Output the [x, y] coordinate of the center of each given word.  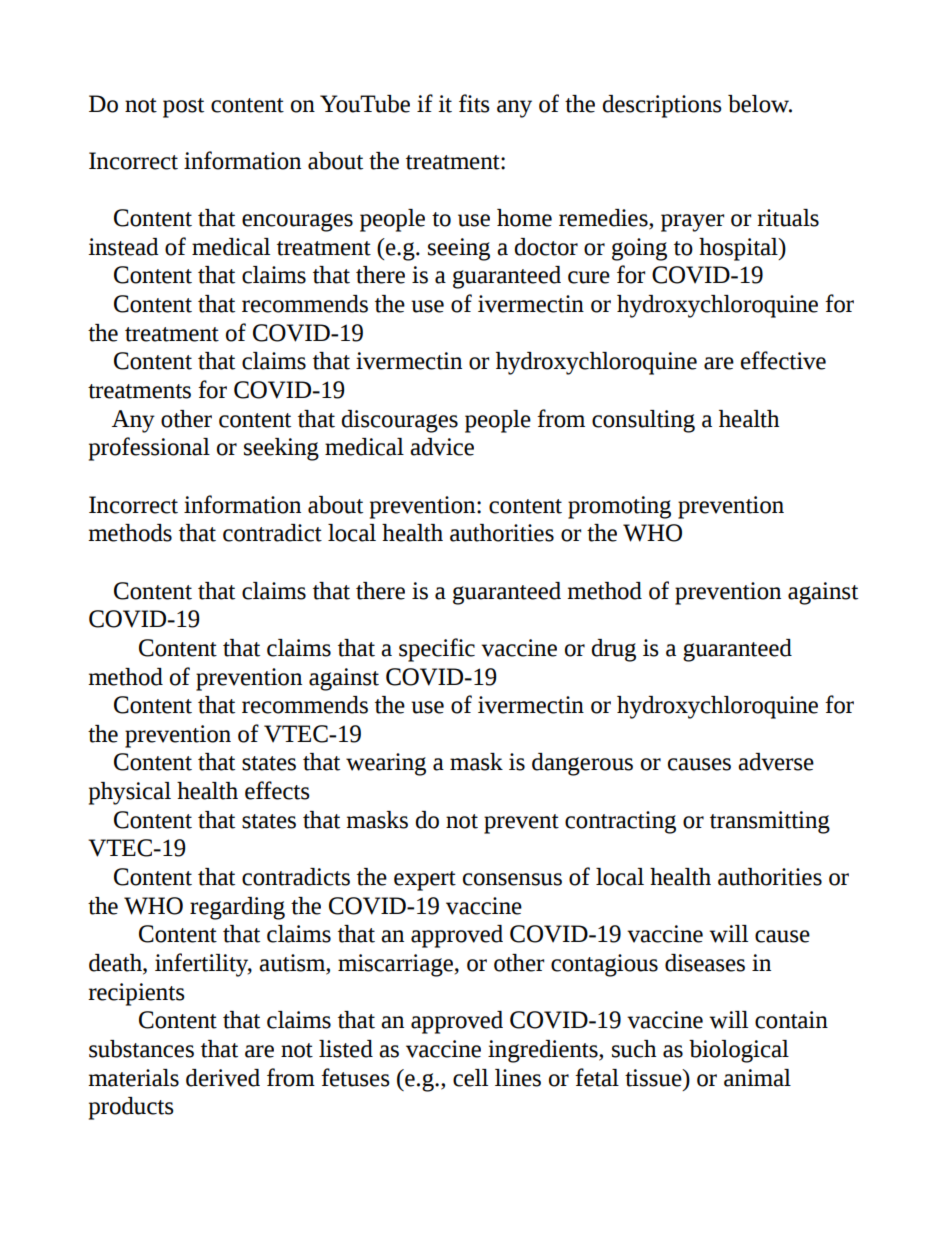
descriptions [662, 106]
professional [149, 449]
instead [123, 247]
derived [223, 1078]
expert [425, 881]
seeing [459, 249]
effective [783, 360]
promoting [619, 507]
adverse [776, 762]
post [183, 108]
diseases [705, 963]
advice [442, 447]
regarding [237, 908]
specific [437, 650]
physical [130, 793]
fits [474, 103]
